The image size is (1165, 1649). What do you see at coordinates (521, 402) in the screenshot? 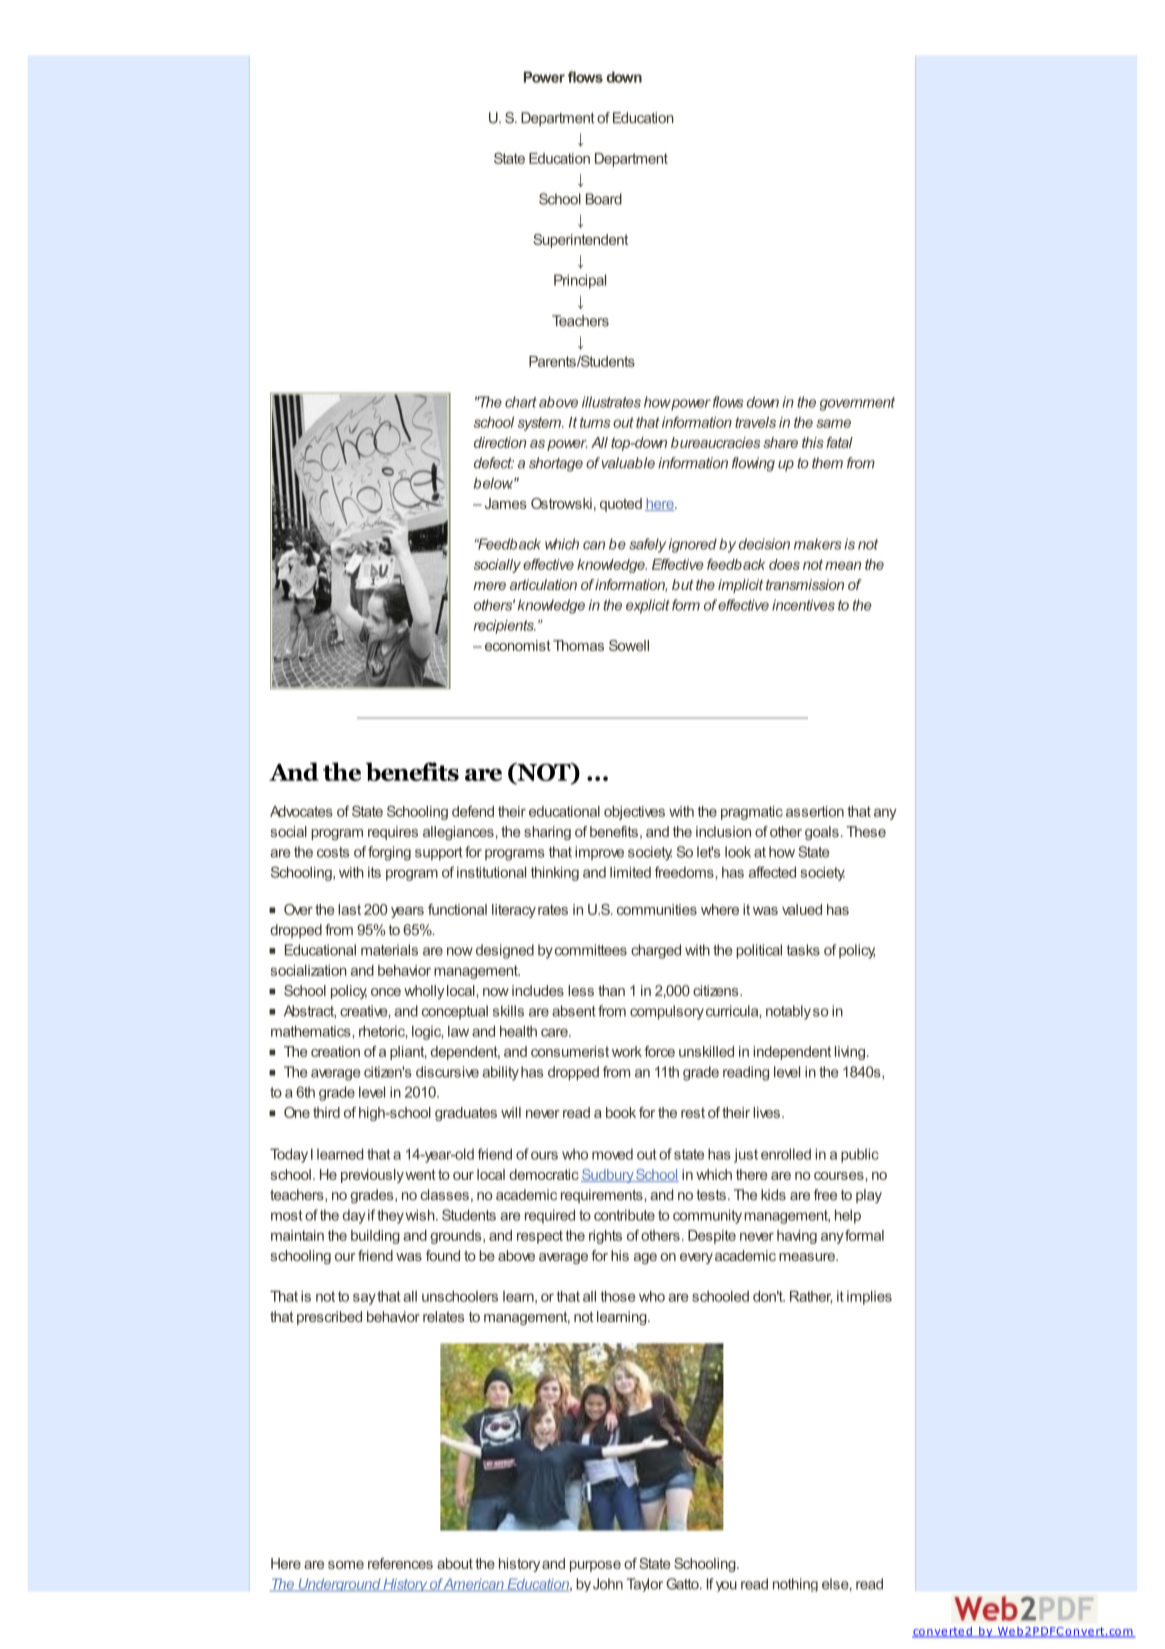
I see `chart` at bounding box center [521, 402].
